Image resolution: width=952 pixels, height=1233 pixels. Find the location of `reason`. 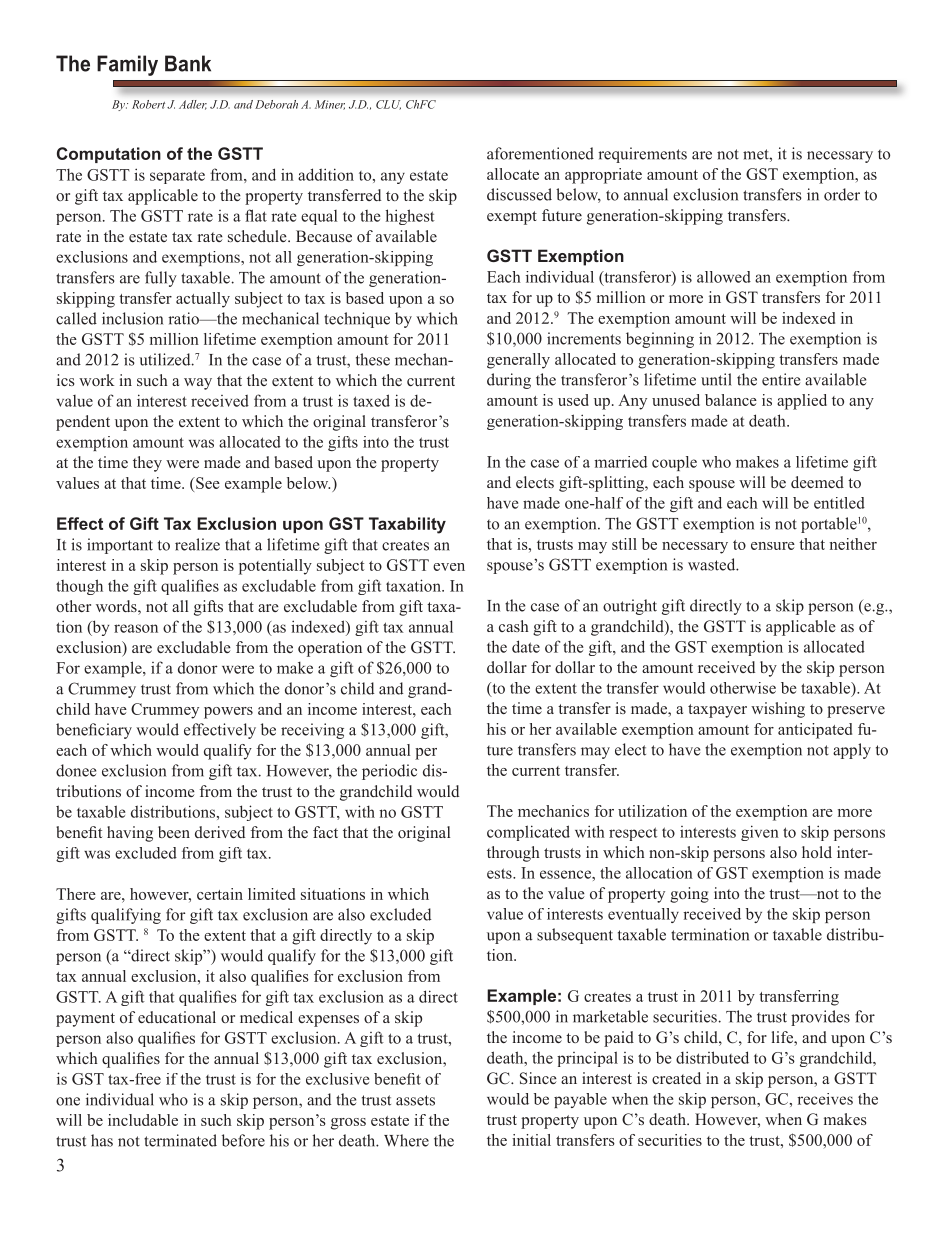

reason is located at coordinates (136, 628).
